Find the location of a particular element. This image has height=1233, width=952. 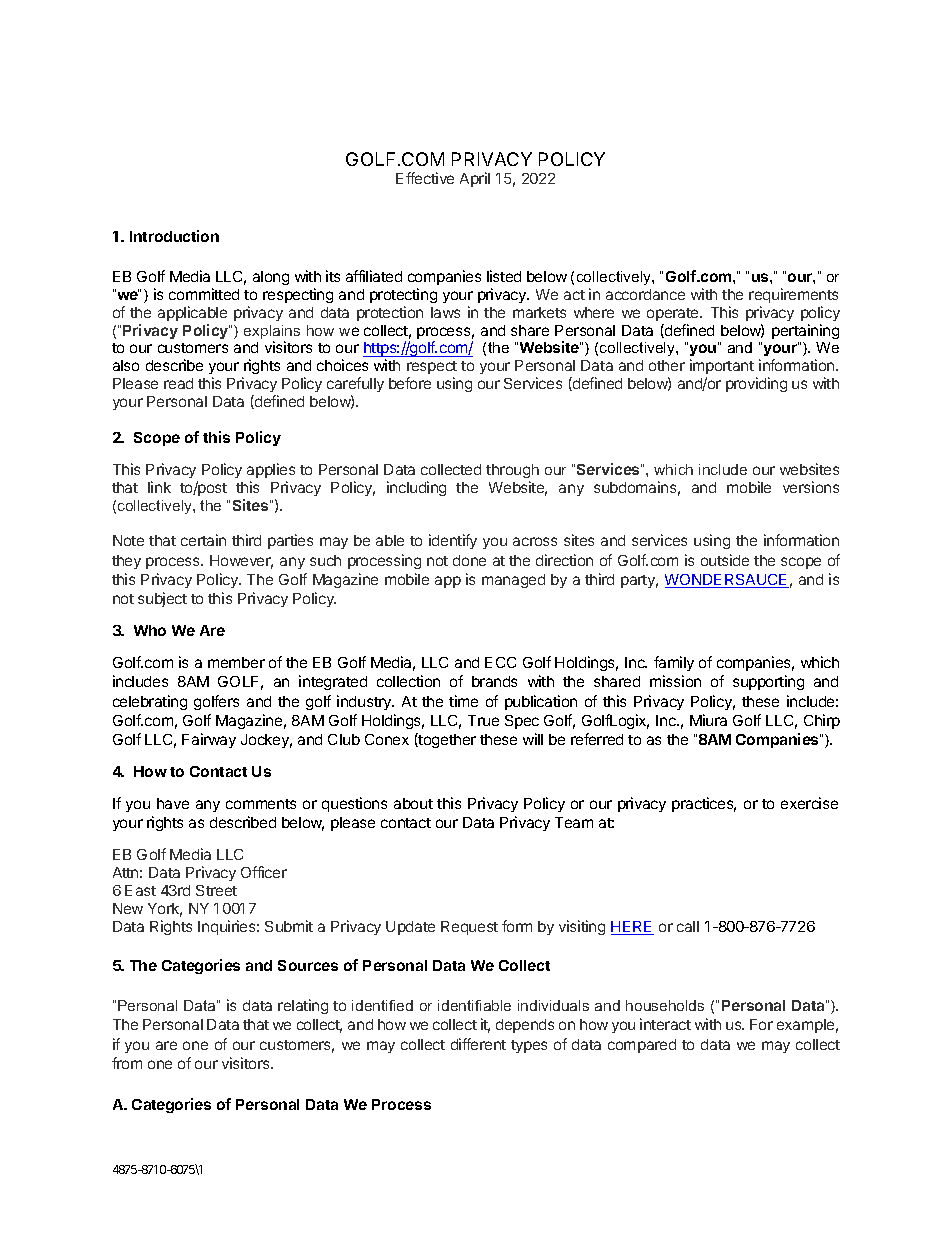

different is located at coordinates (478, 1044).
